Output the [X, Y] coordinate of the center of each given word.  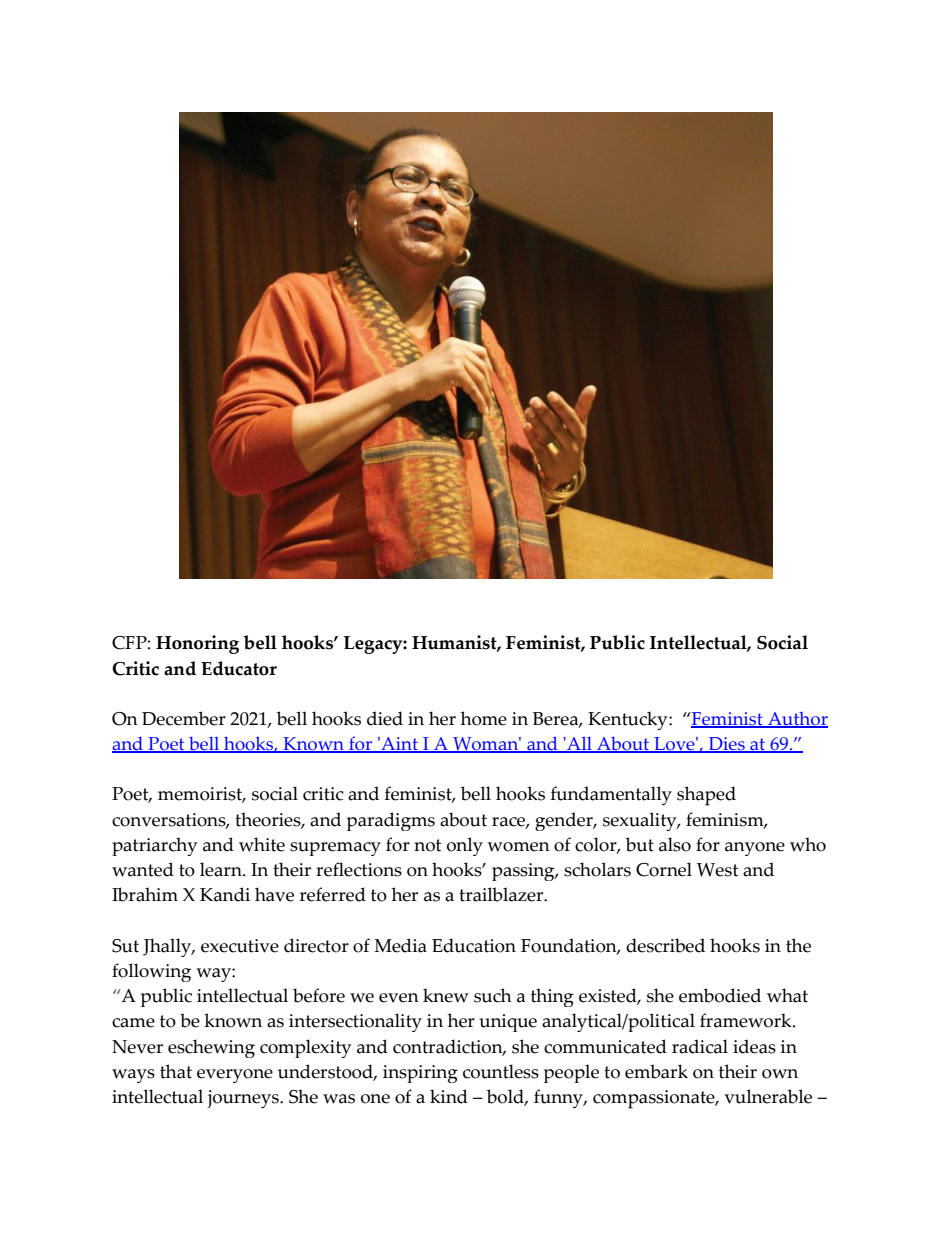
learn [222, 869]
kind [449, 1096]
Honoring [197, 644]
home [484, 718]
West [717, 870]
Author [797, 720]
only [465, 846]
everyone [235, 1076]
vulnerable [768, 1096]
